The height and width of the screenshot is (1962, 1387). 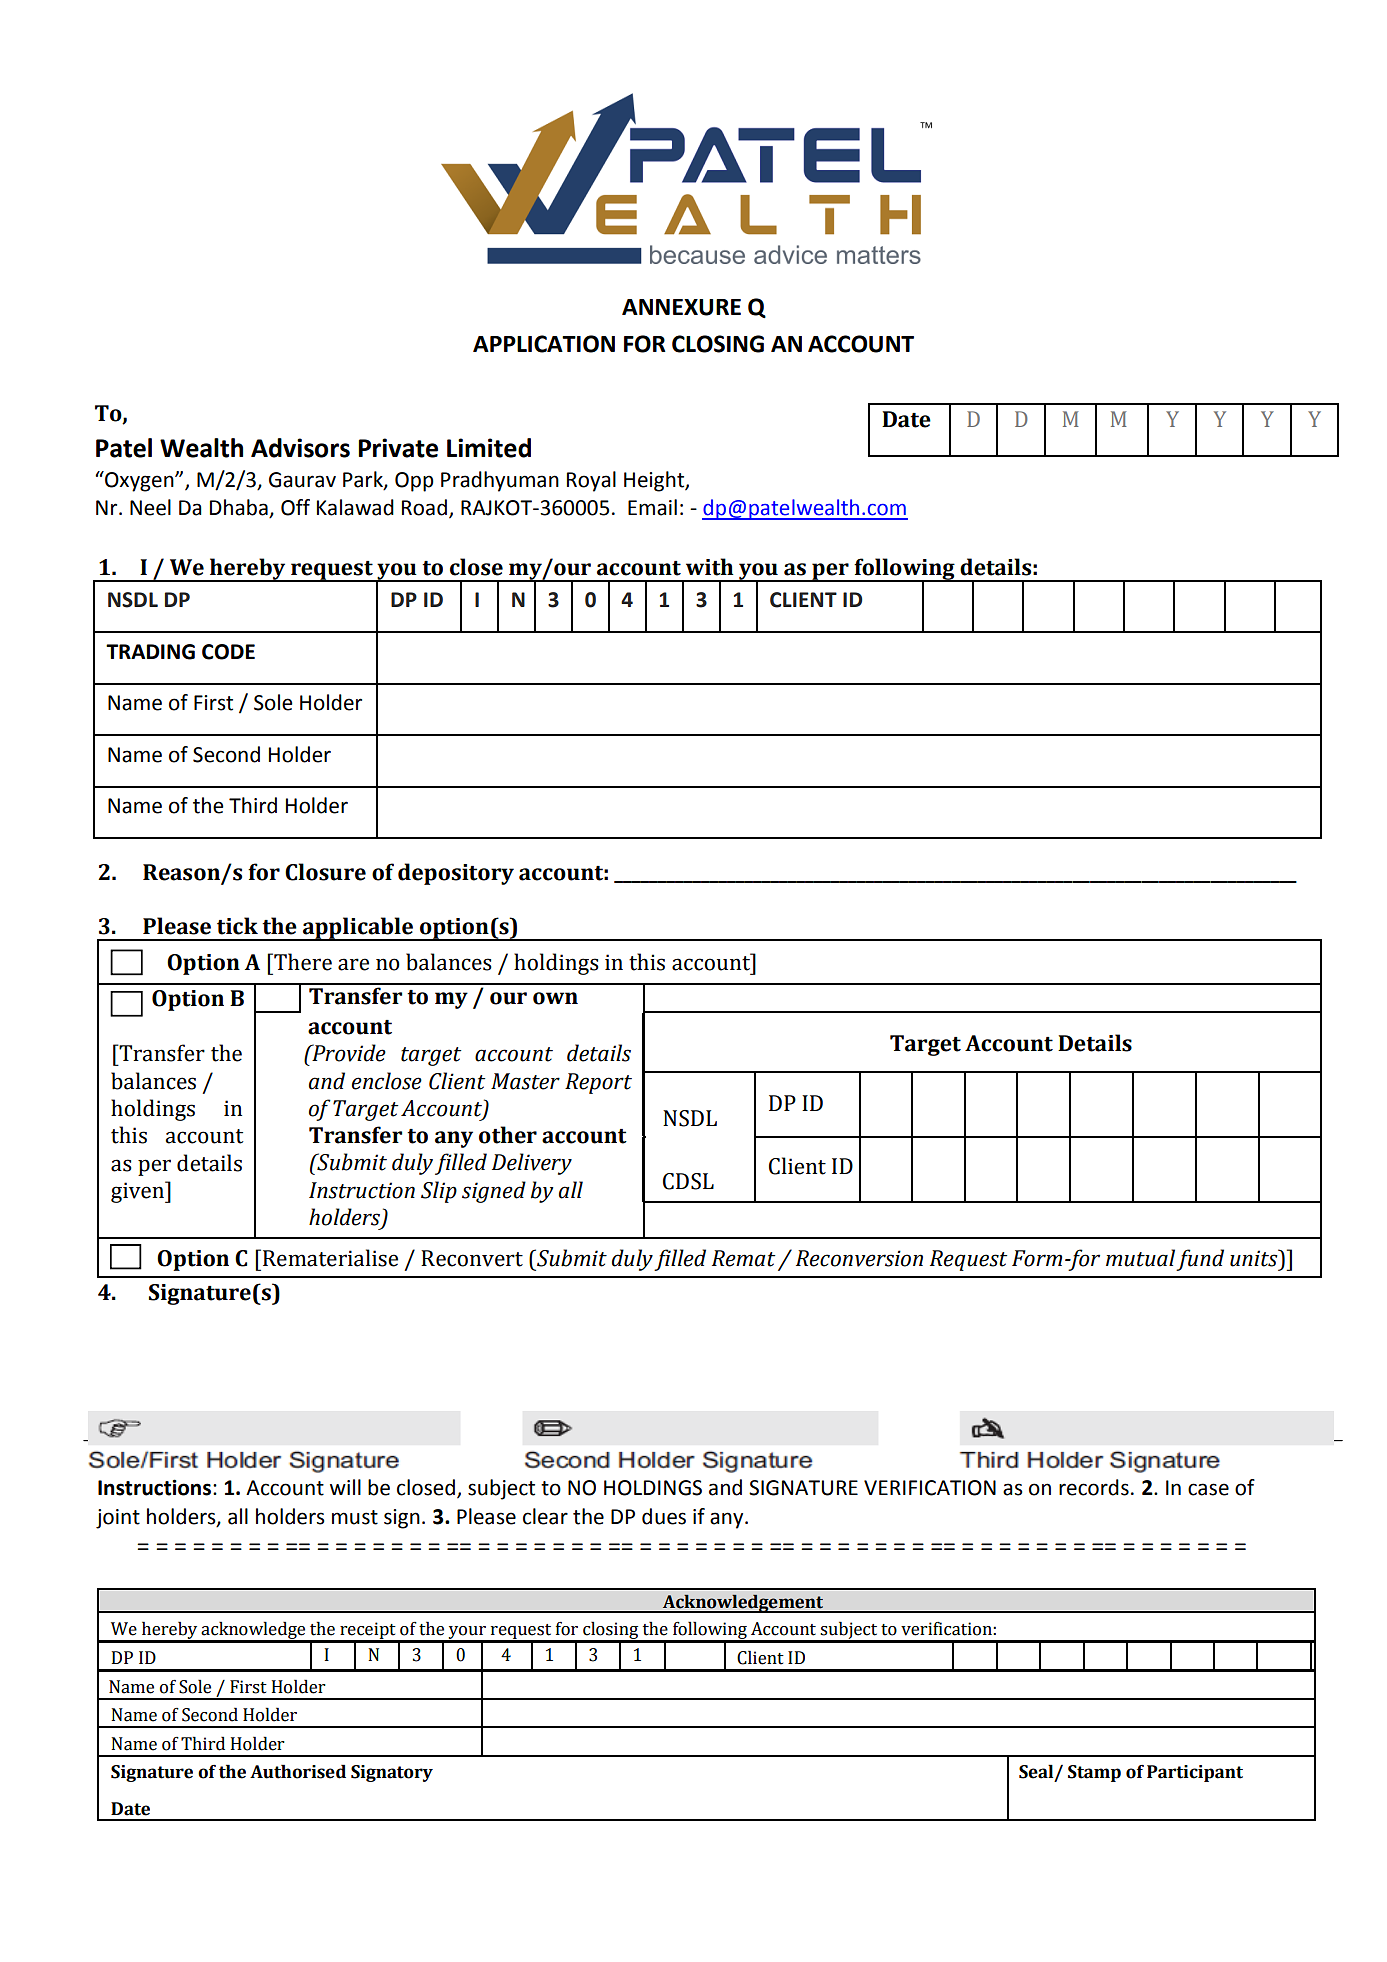 What do you see at coordinates (456, 874) in the screenshot?
I see `depository` at bounding box center [456, 874].
